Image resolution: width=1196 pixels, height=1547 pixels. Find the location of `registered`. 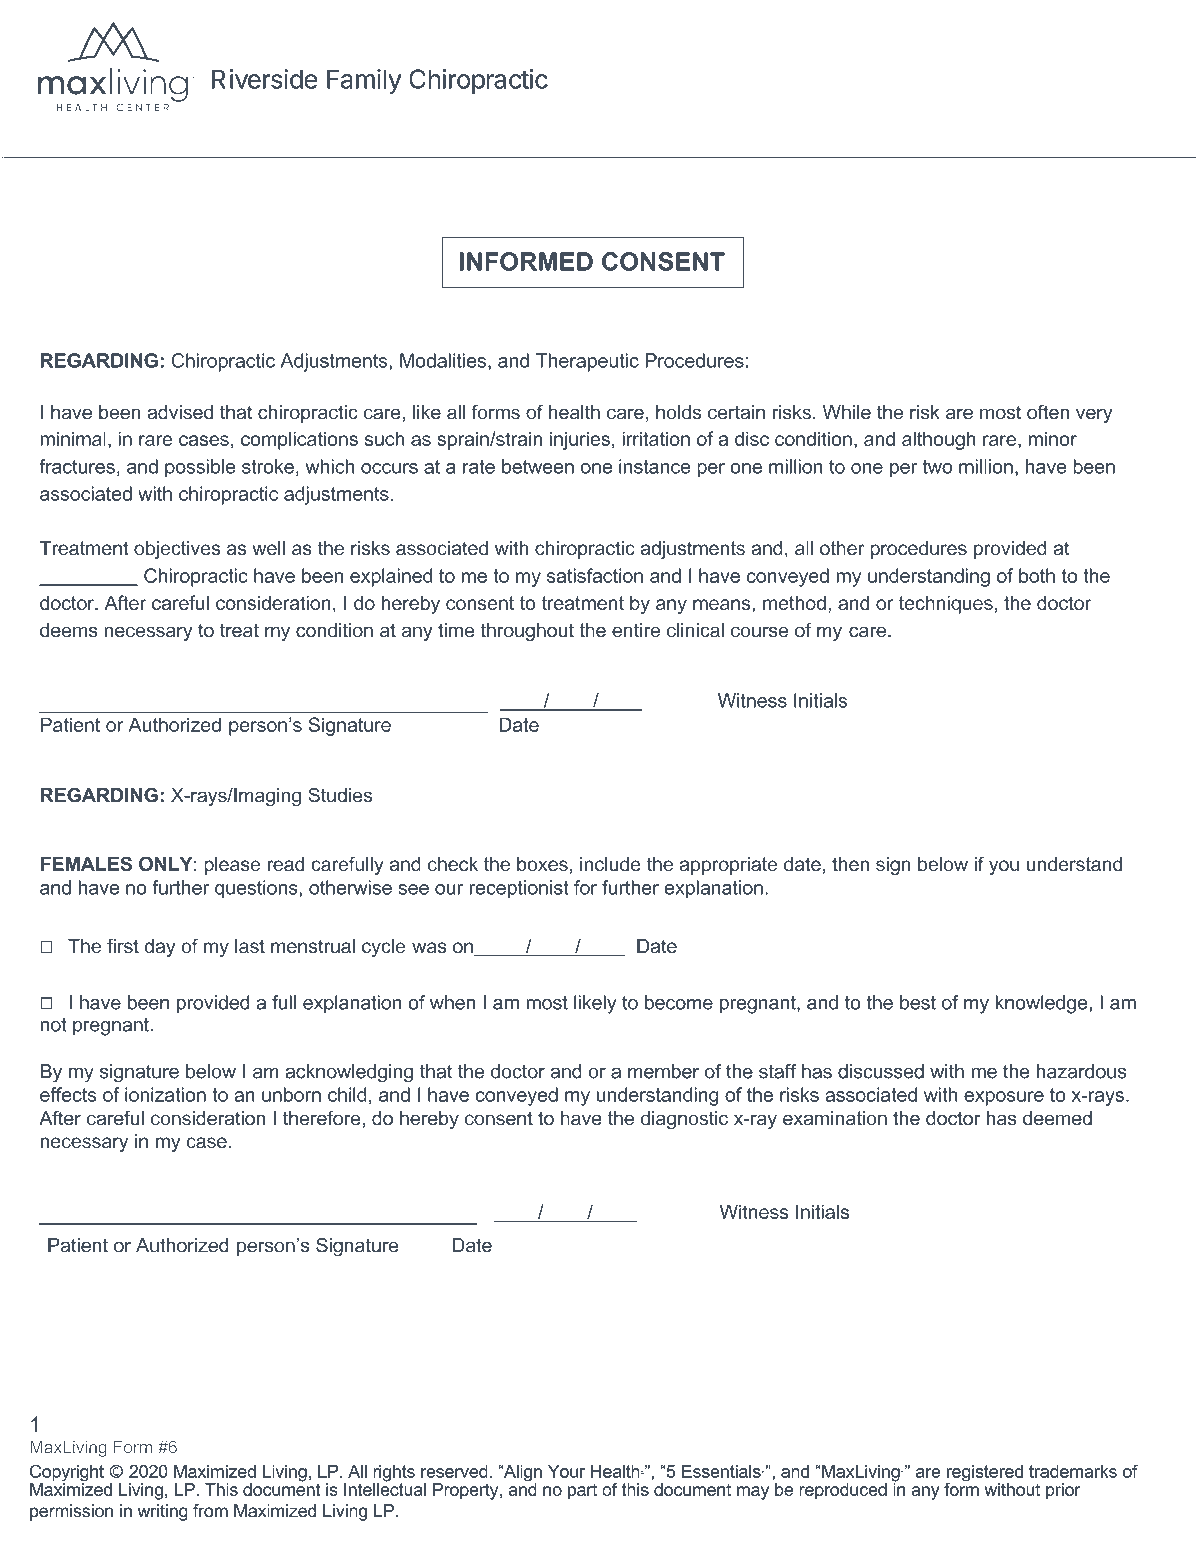

registered is located at coordinates (984, 1474).
